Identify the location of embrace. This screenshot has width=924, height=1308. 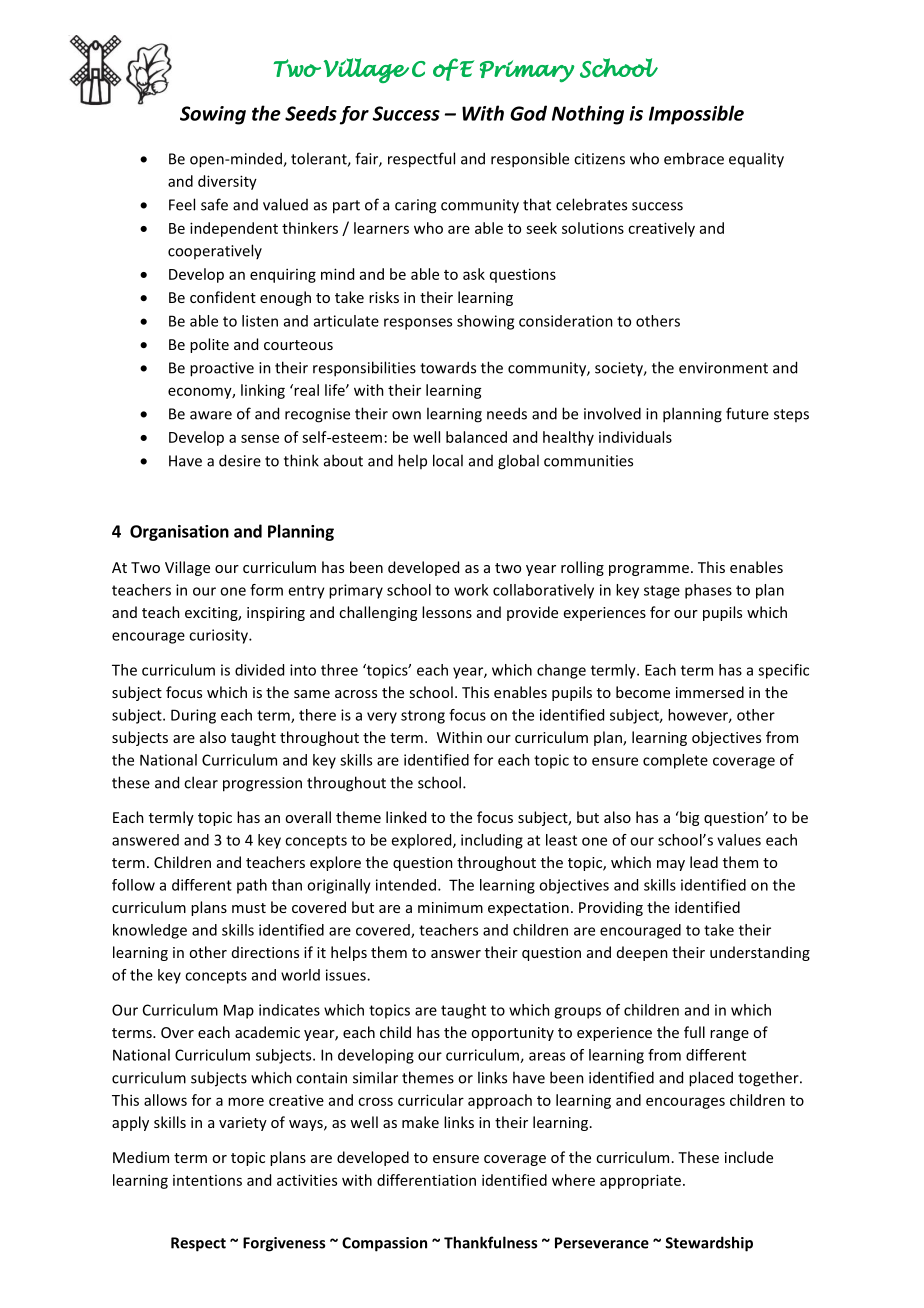
(694, 158).
